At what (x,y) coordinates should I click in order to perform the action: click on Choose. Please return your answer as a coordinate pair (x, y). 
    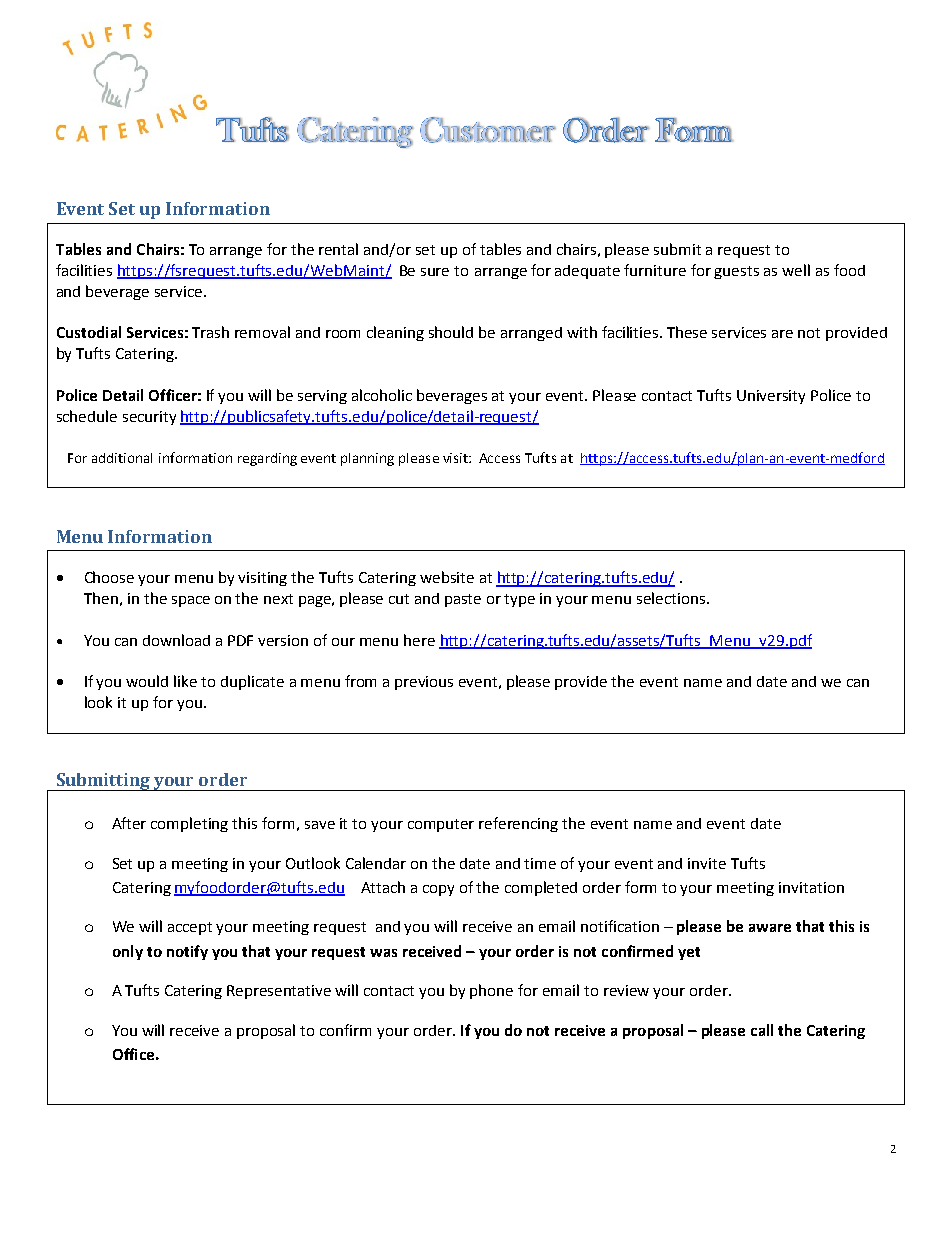
    Looking at the image, I should click on (109, 577).
